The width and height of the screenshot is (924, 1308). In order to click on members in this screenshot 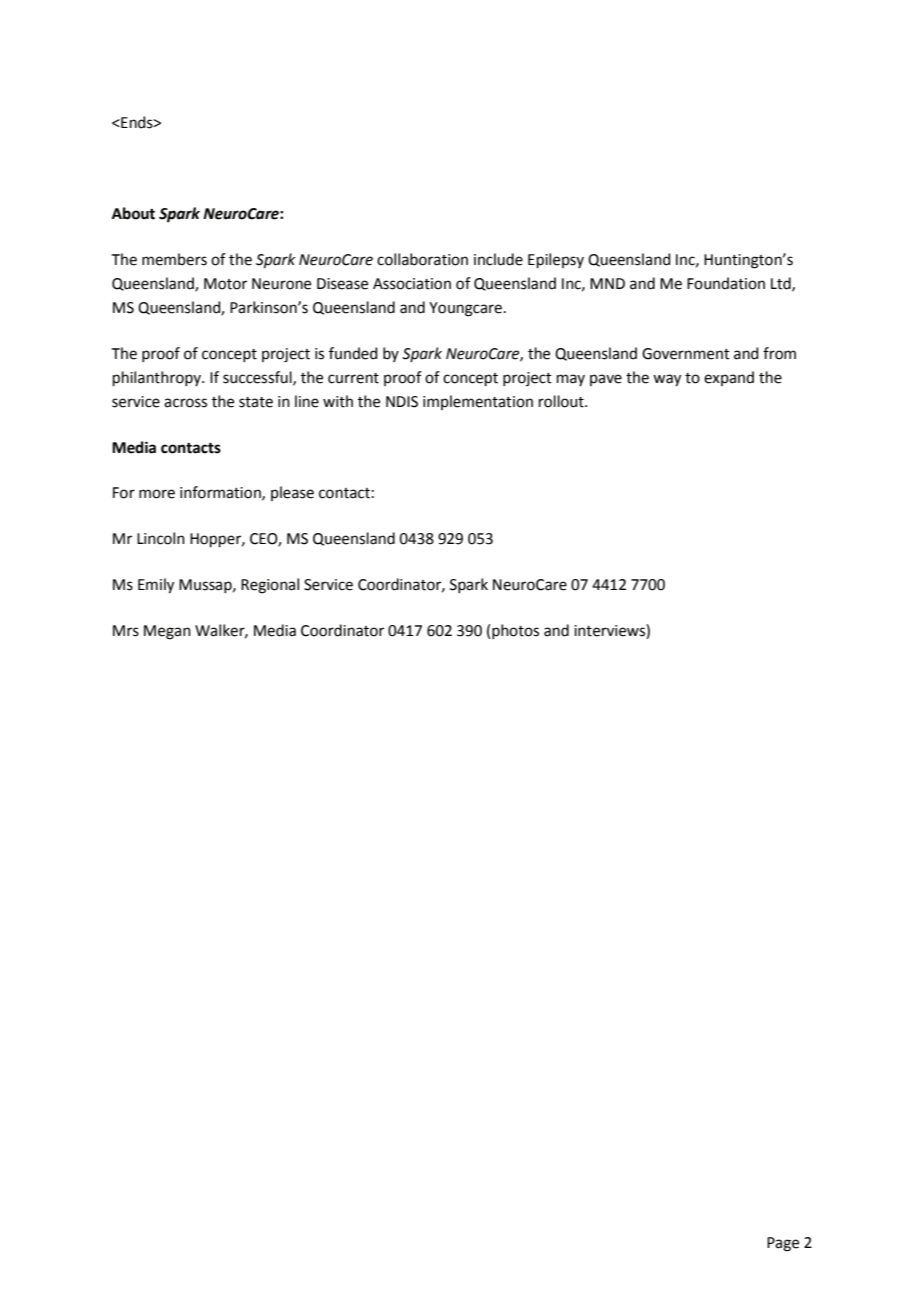, I will do `click(174, 259)`.
